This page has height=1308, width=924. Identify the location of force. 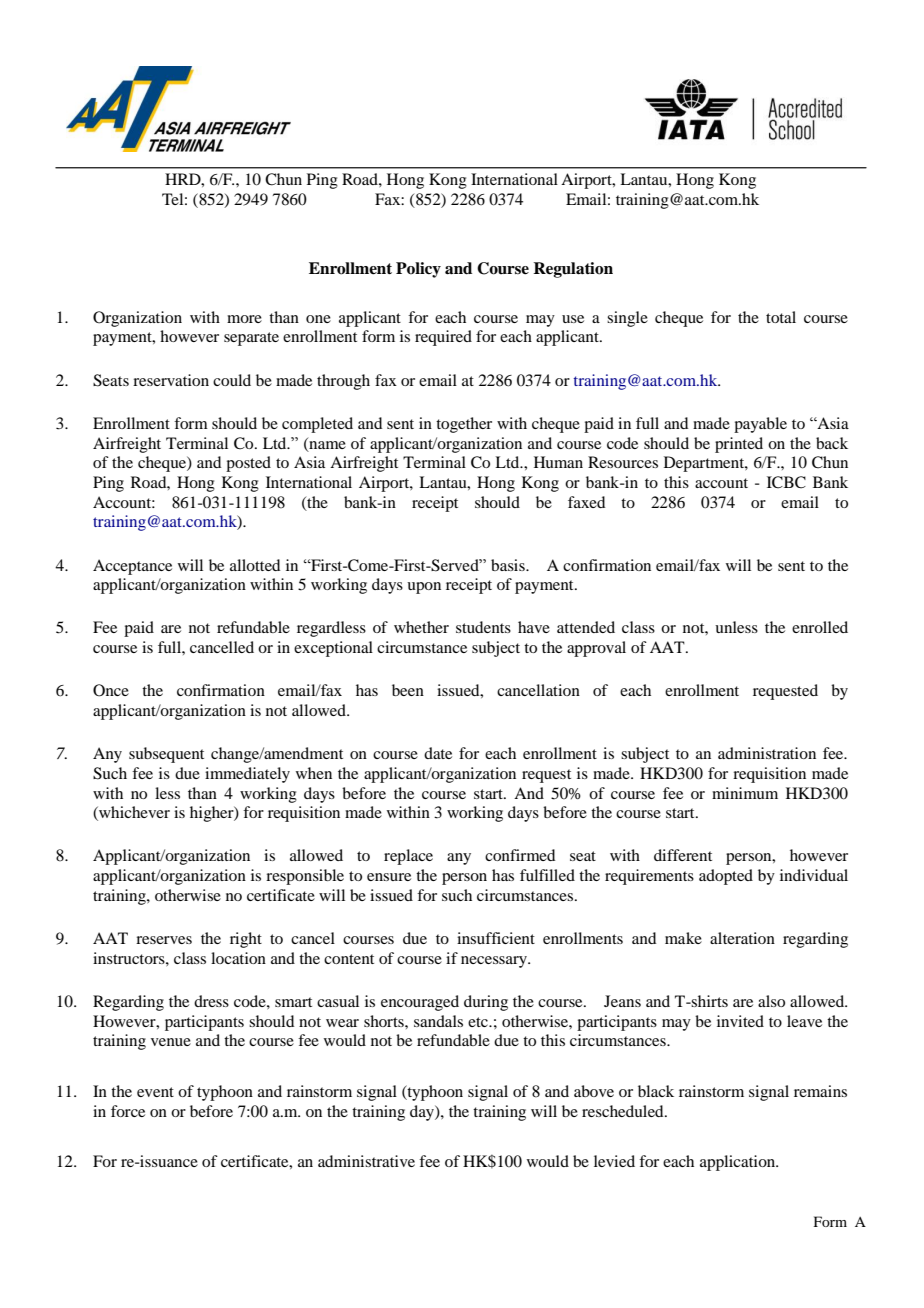
(128, 1111).
